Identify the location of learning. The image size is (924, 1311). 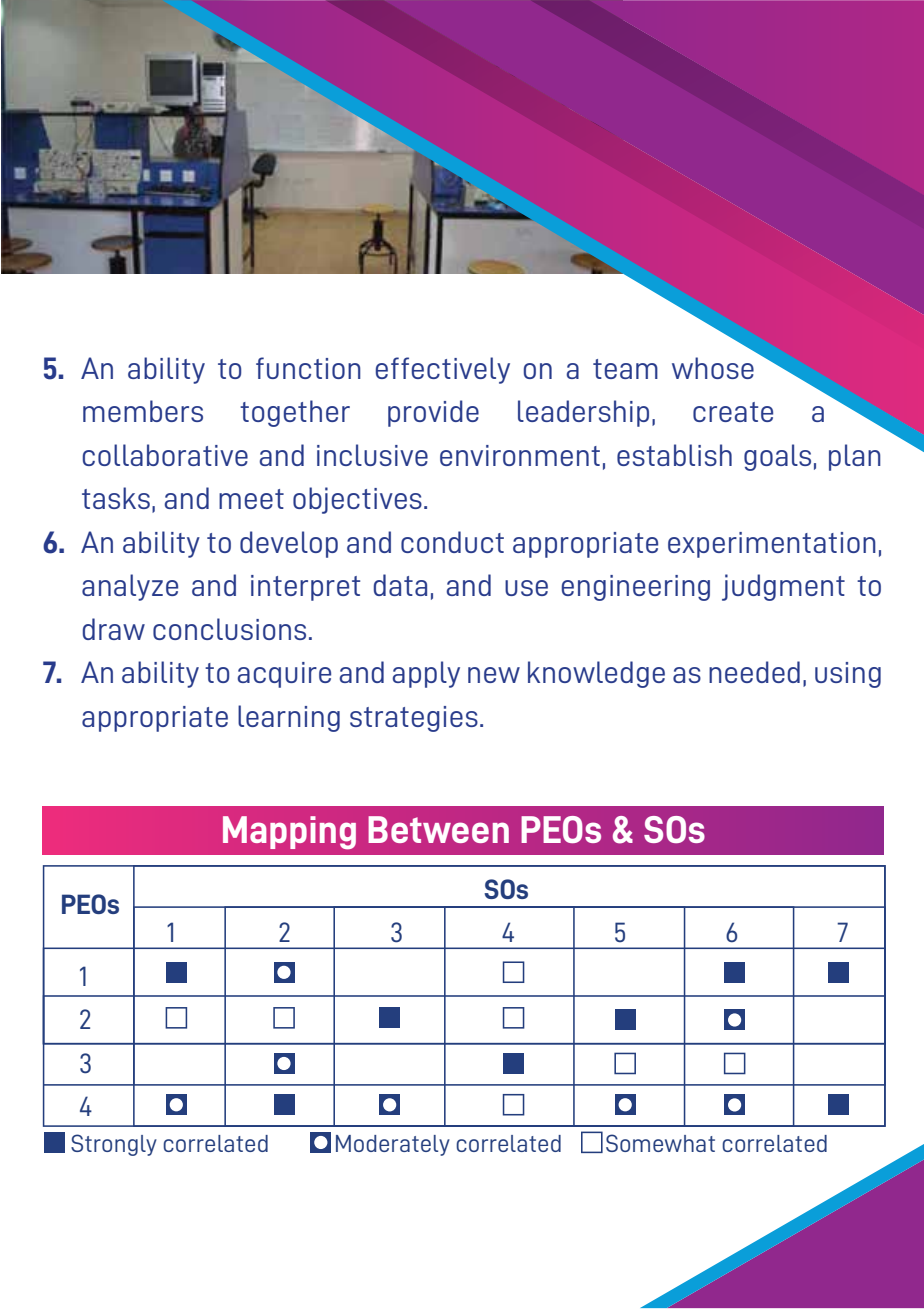
(289, 718).
